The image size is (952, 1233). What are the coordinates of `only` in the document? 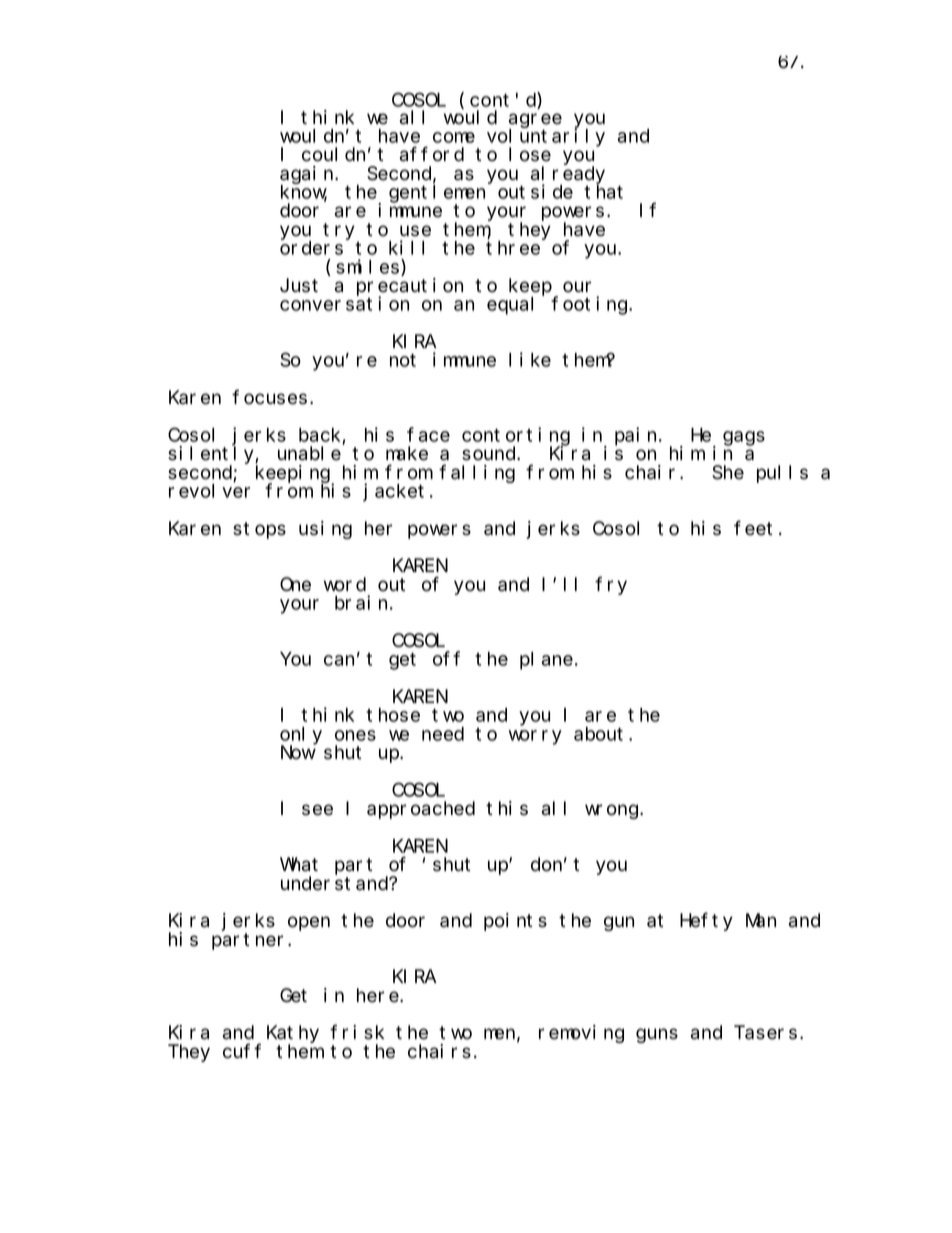 It's located at (301, 737).
